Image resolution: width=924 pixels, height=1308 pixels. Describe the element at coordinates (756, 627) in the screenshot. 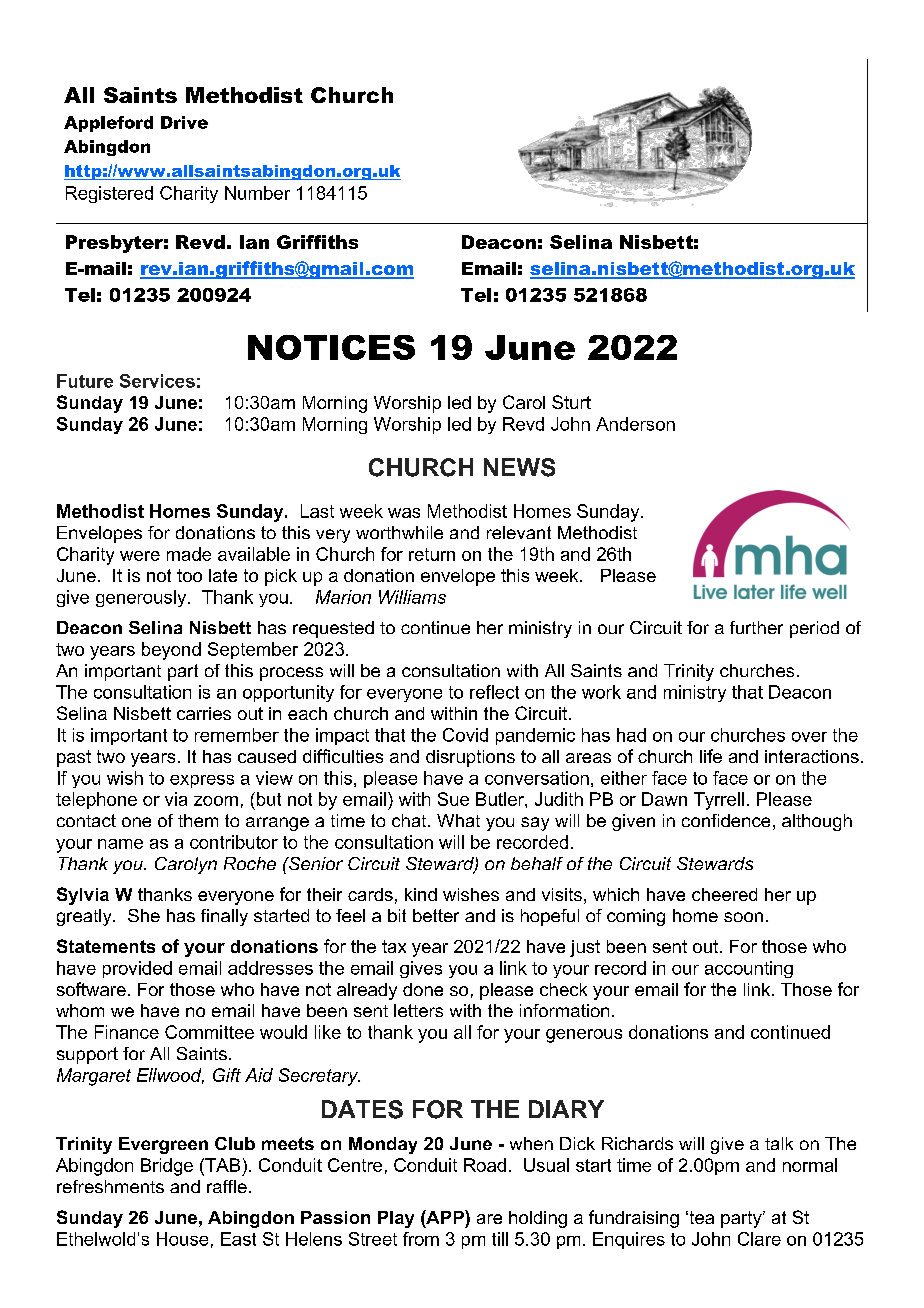

I see `further` at that location.
